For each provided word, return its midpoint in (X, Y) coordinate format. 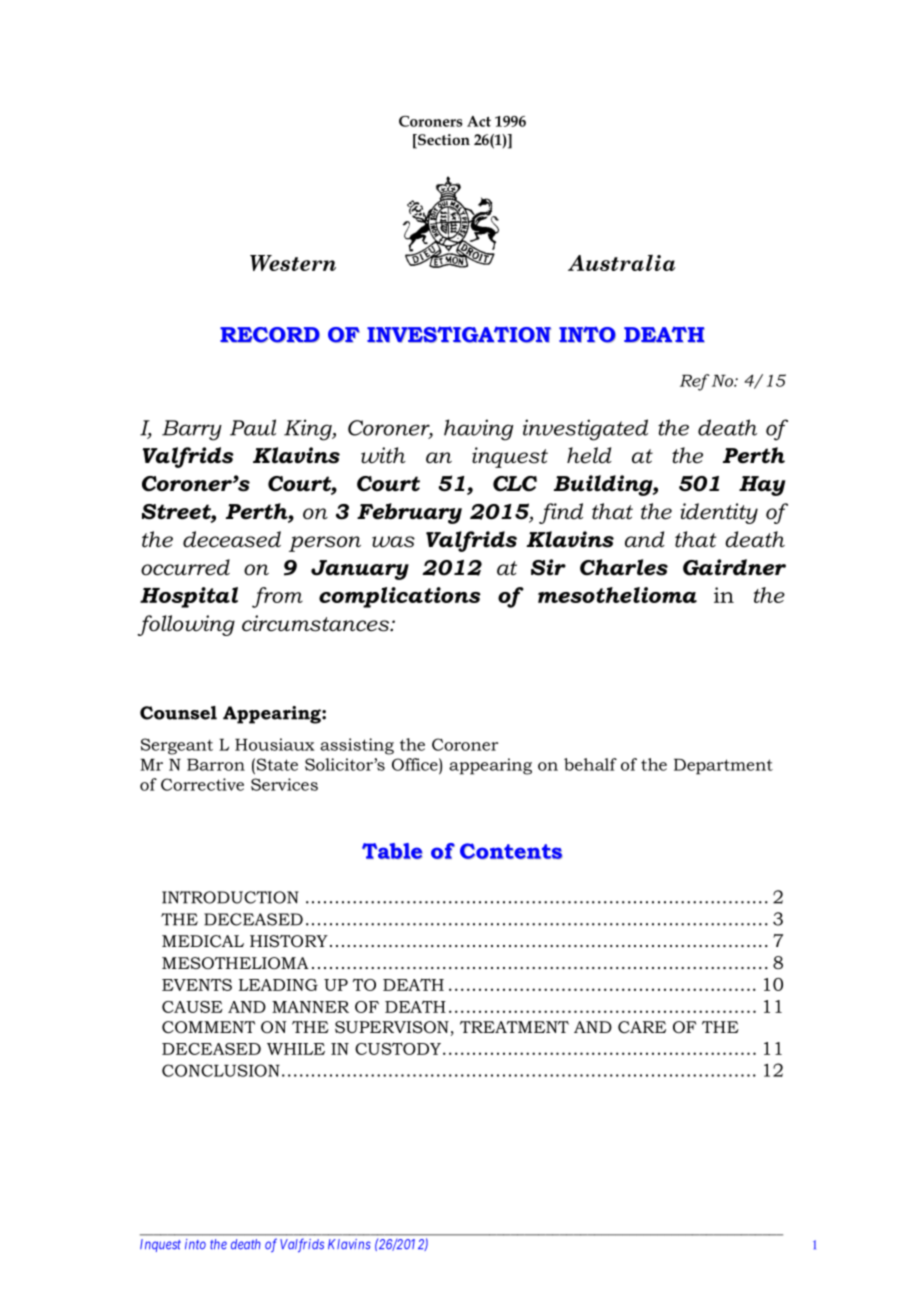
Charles (624, 567)
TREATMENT (514, 1027)
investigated (585, 430)
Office (416, 764)
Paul (253, 427)
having (478, 430)
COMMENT (208, 1027)
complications (400, 597)
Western (293, 263)
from (277, 597)
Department (723, 767)
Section (443, 141)
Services (284, 784)
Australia (621, 263)
